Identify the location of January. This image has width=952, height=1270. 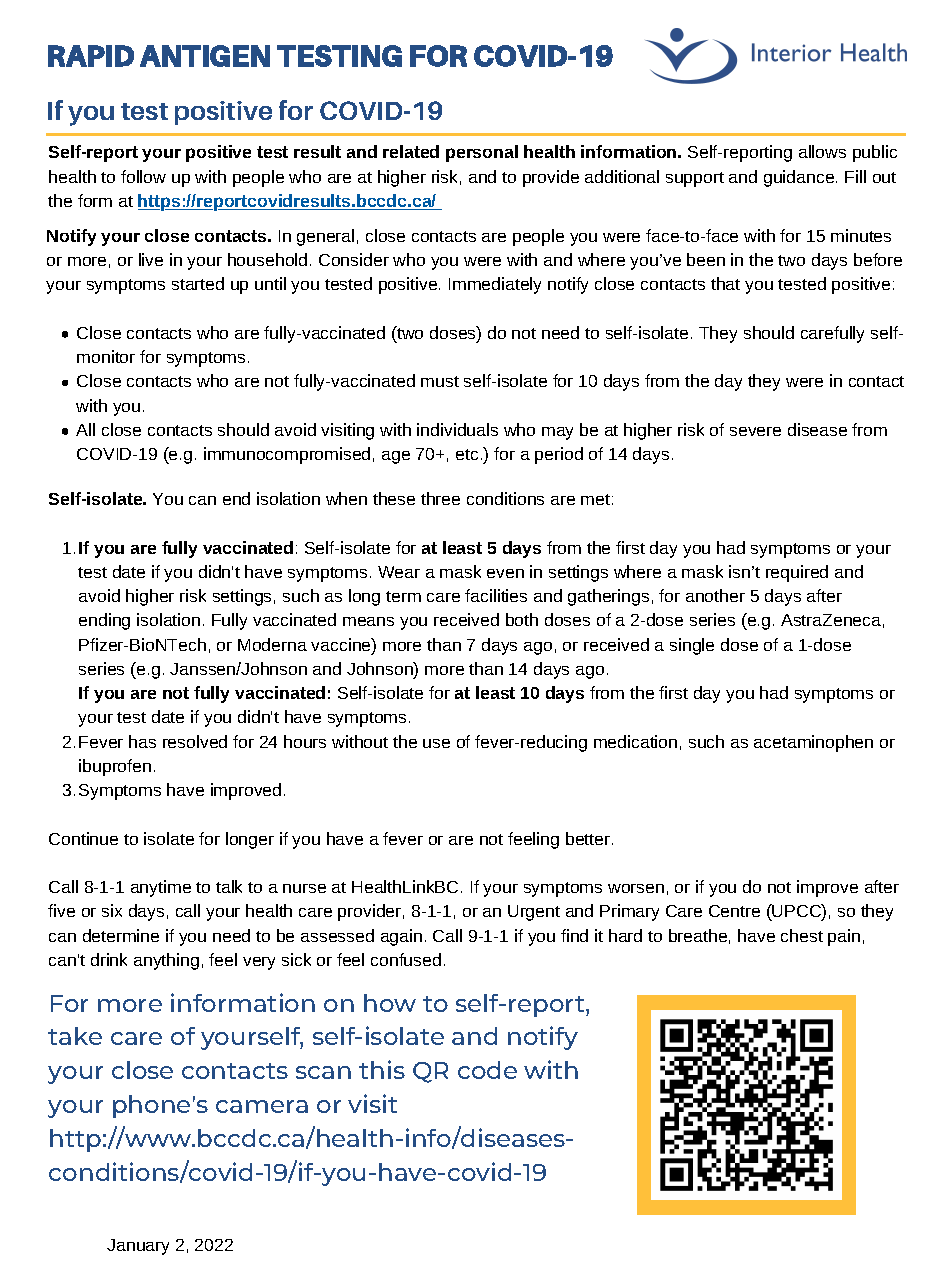
(138, 1247).
